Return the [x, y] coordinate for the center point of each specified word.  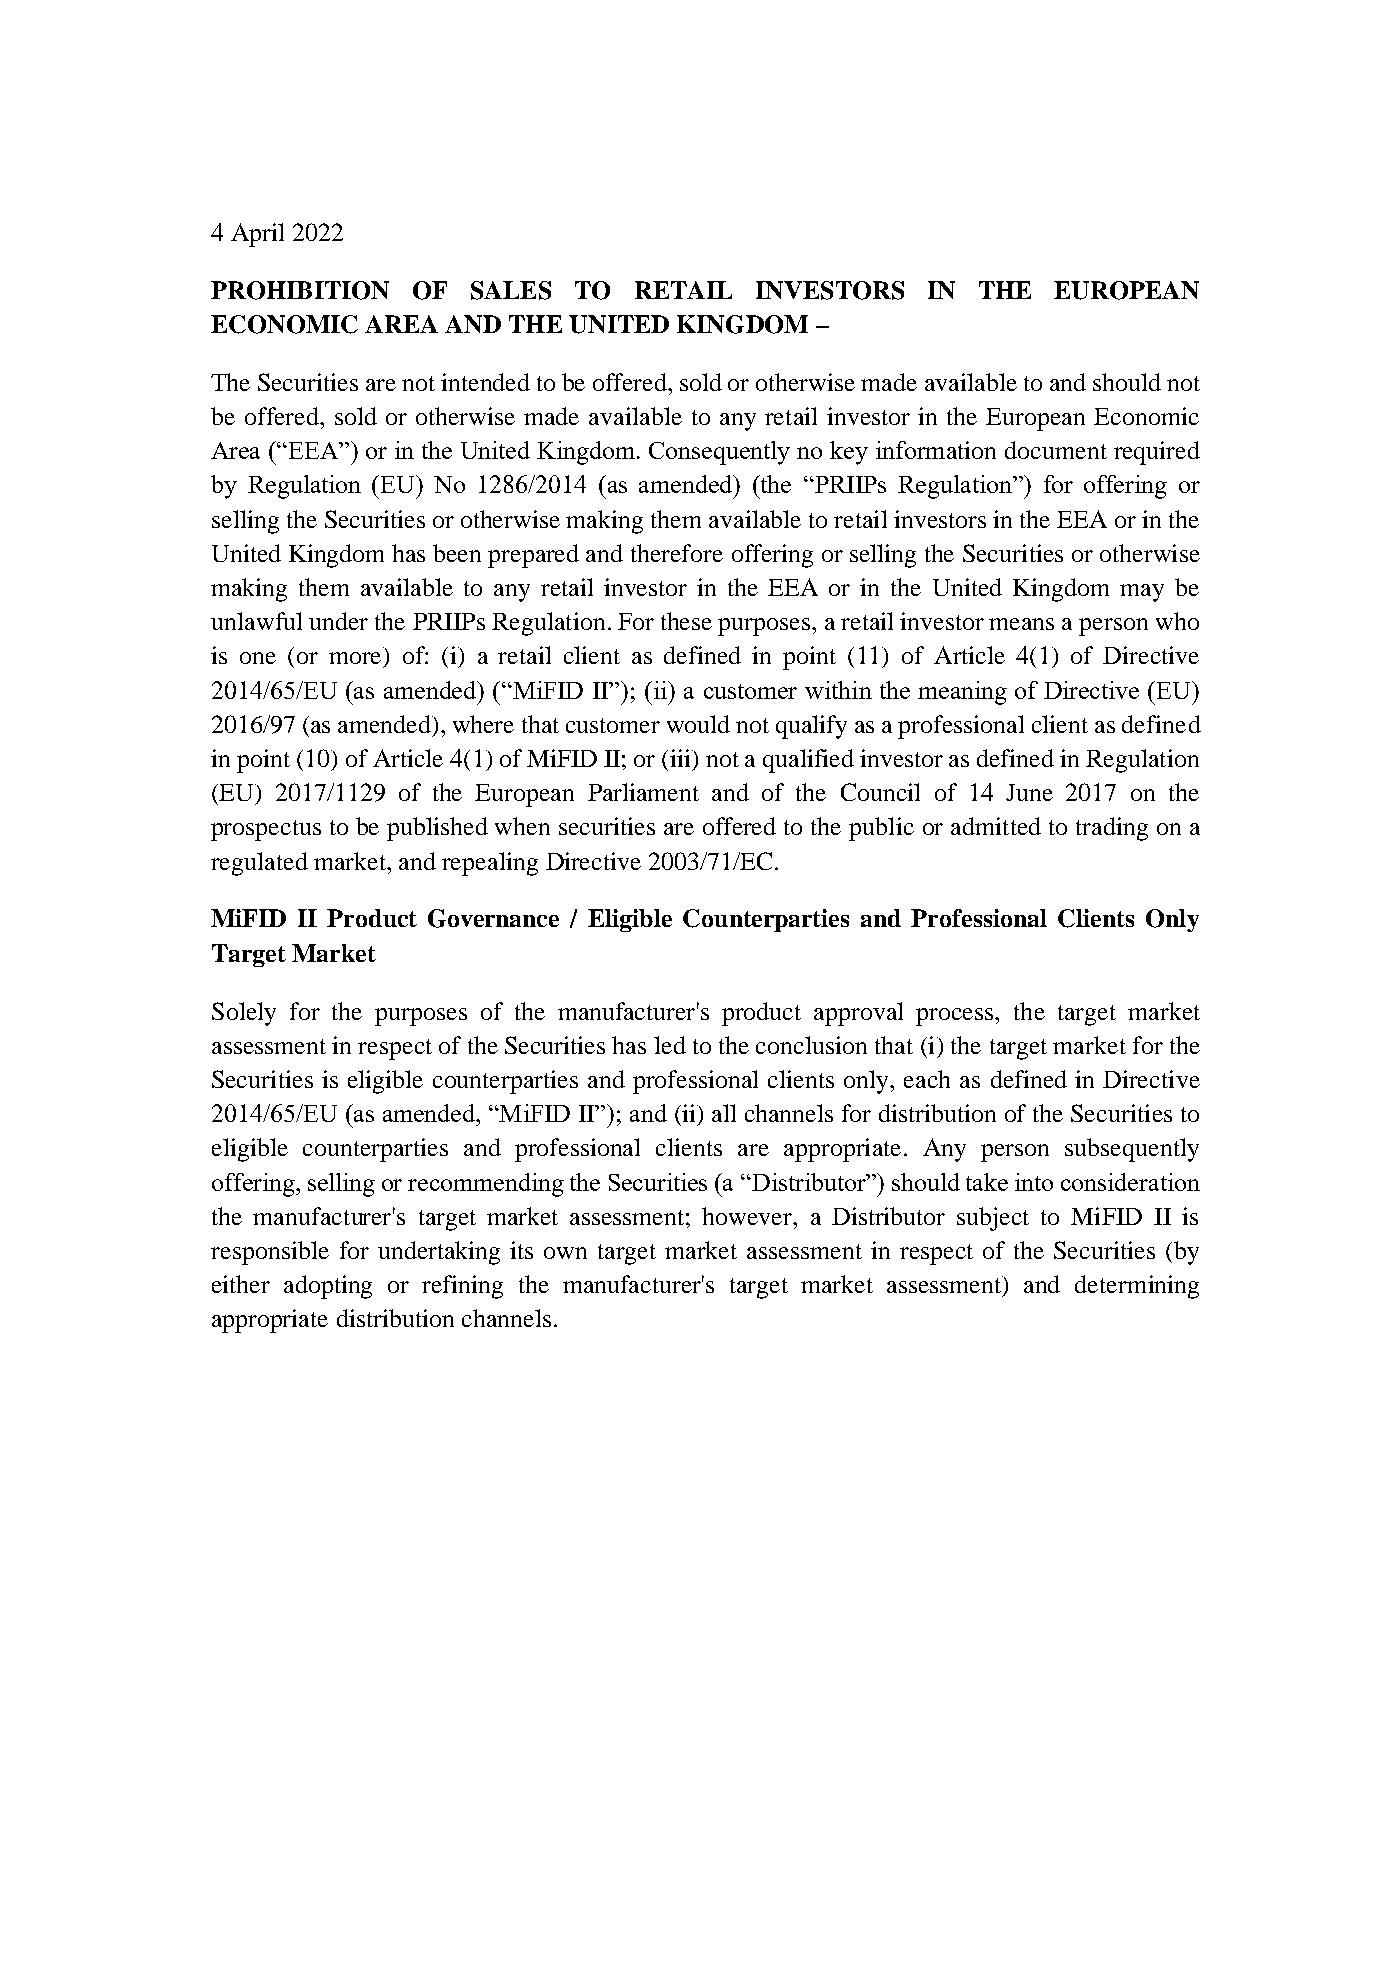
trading [1112, 829]
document [1056, 450]
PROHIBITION [300, 290]
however [748, 1216]
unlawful [256, 621]
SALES [511, 290]
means [1021, 624]
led [670, 1045]
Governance [493, 918]
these [686, 621]
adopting [328, 1287]
